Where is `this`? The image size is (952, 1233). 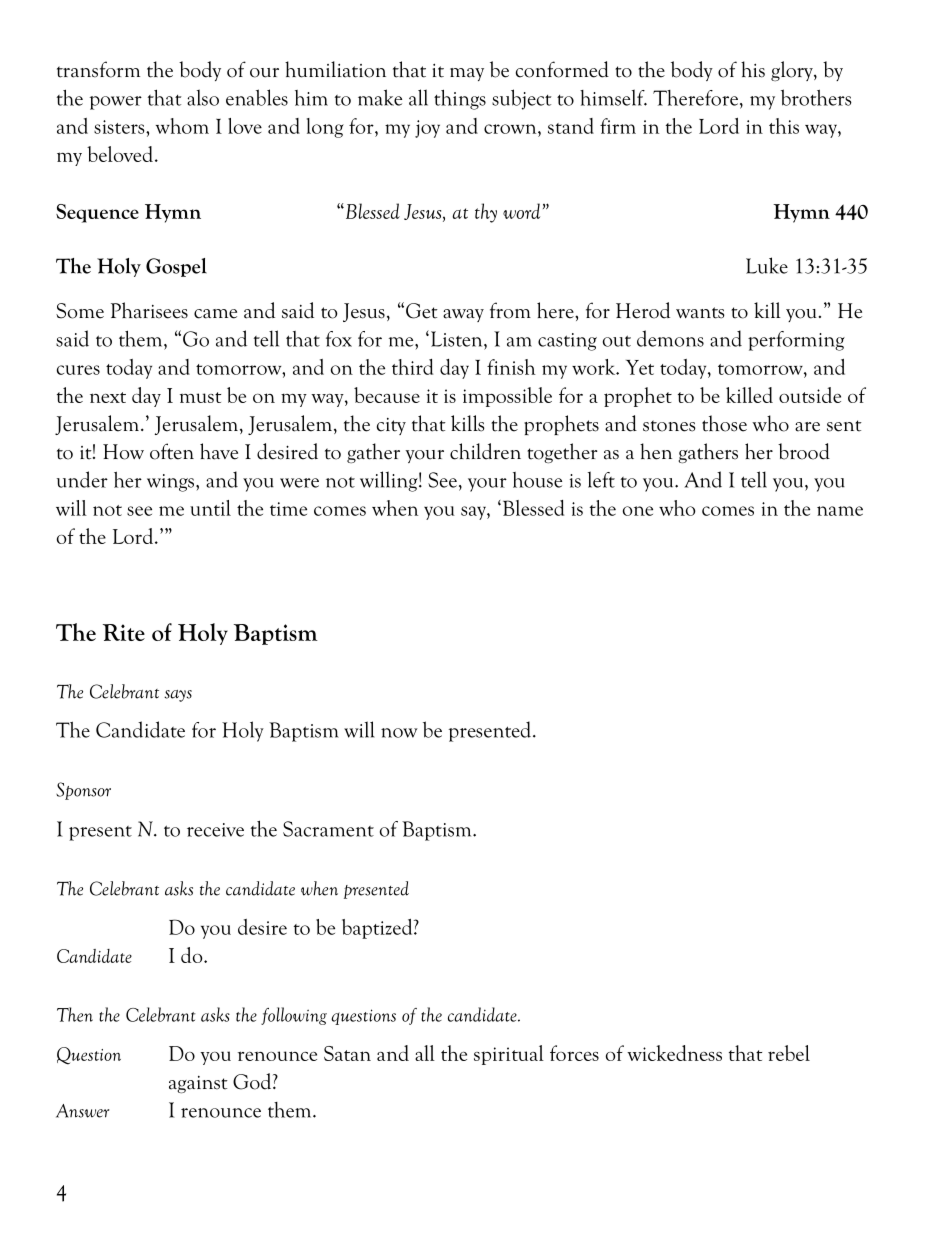
this is located at coordinates (784, 126).
